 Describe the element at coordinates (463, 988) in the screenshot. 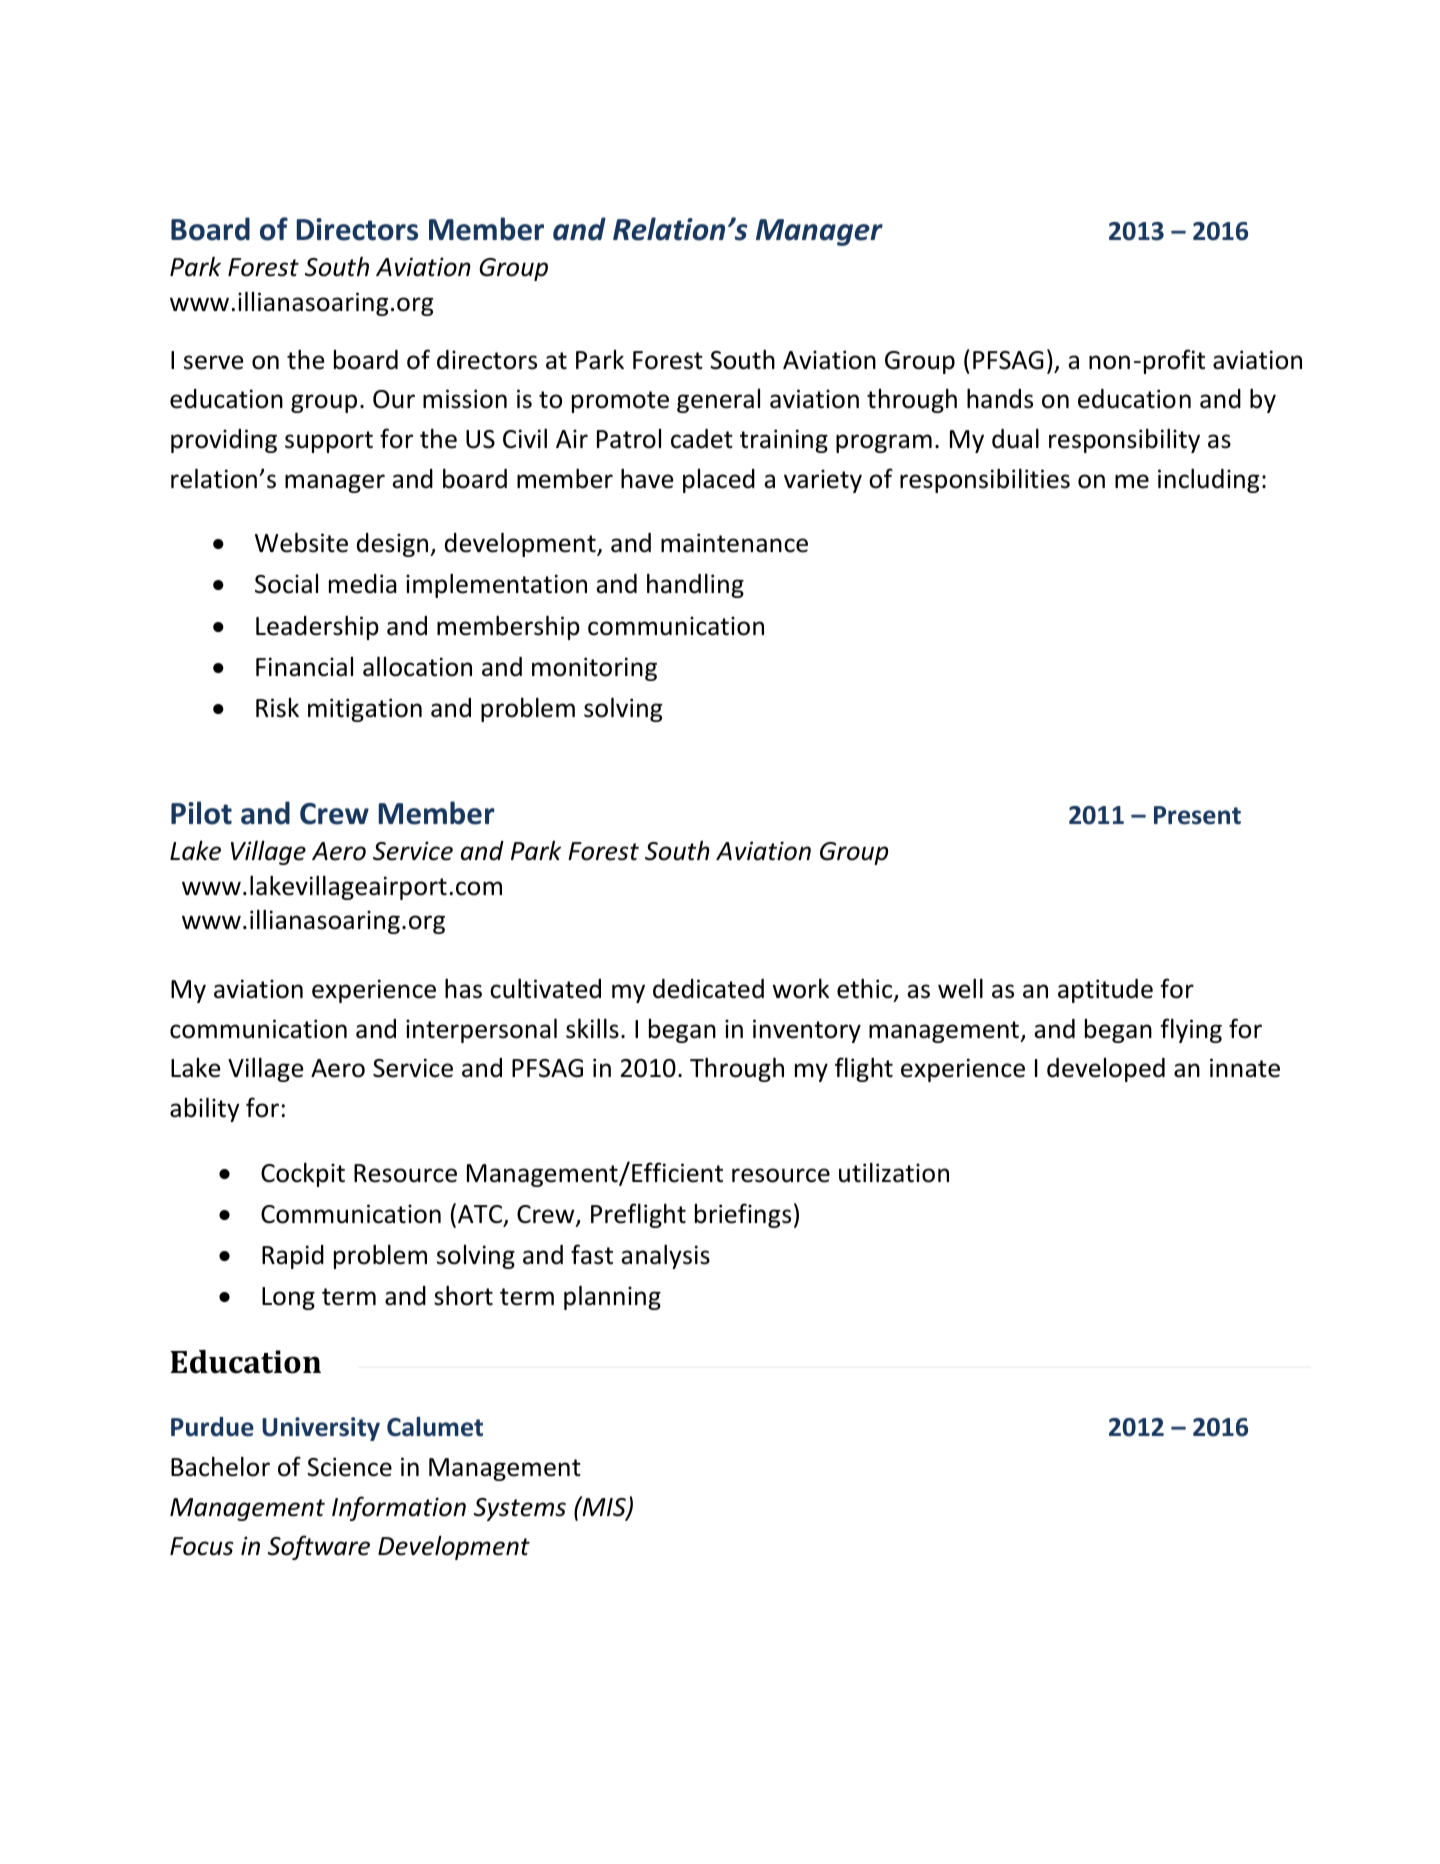

I see `has` at that location.
